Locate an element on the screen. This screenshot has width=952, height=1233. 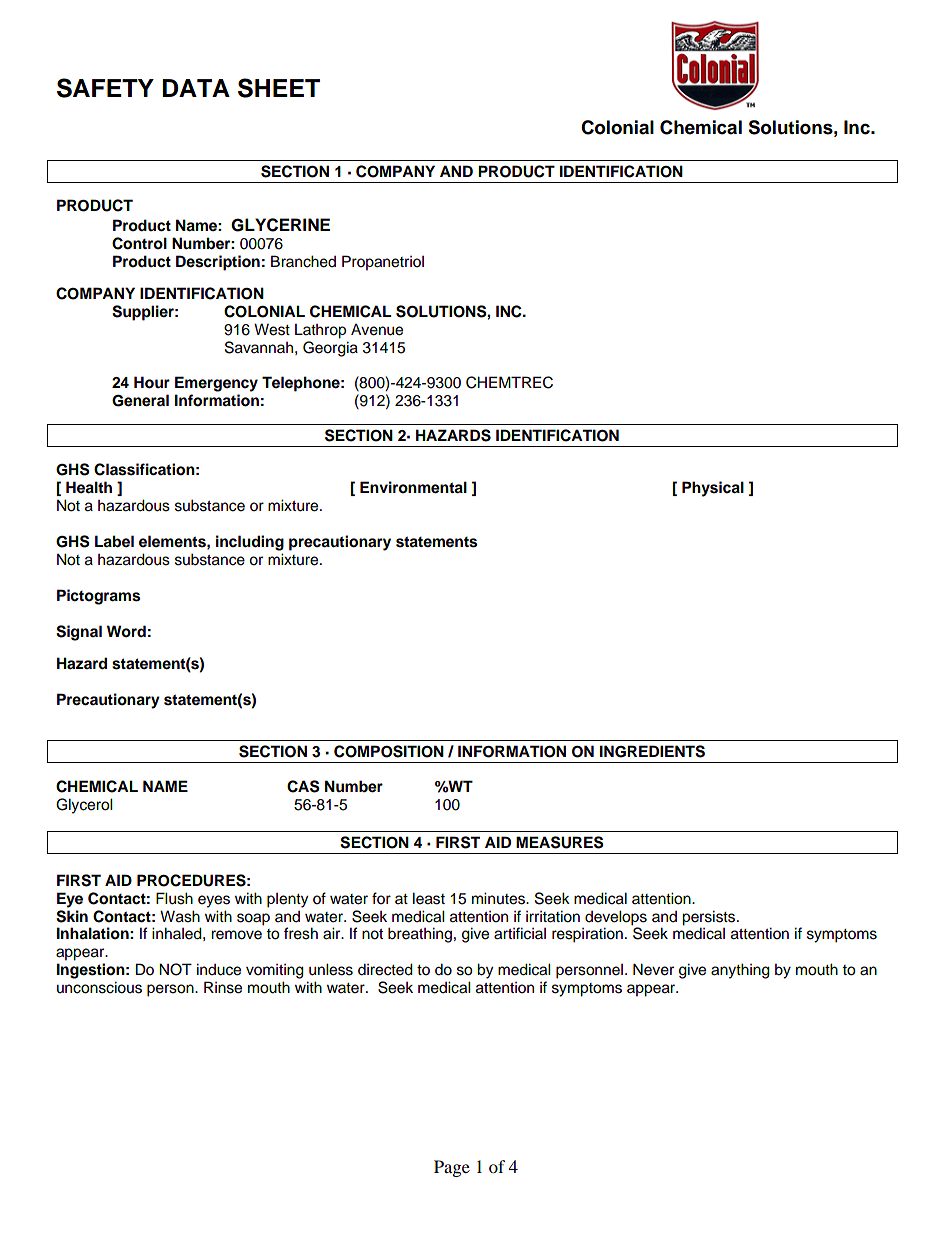
Physical is located at coordinates (713, 489).
